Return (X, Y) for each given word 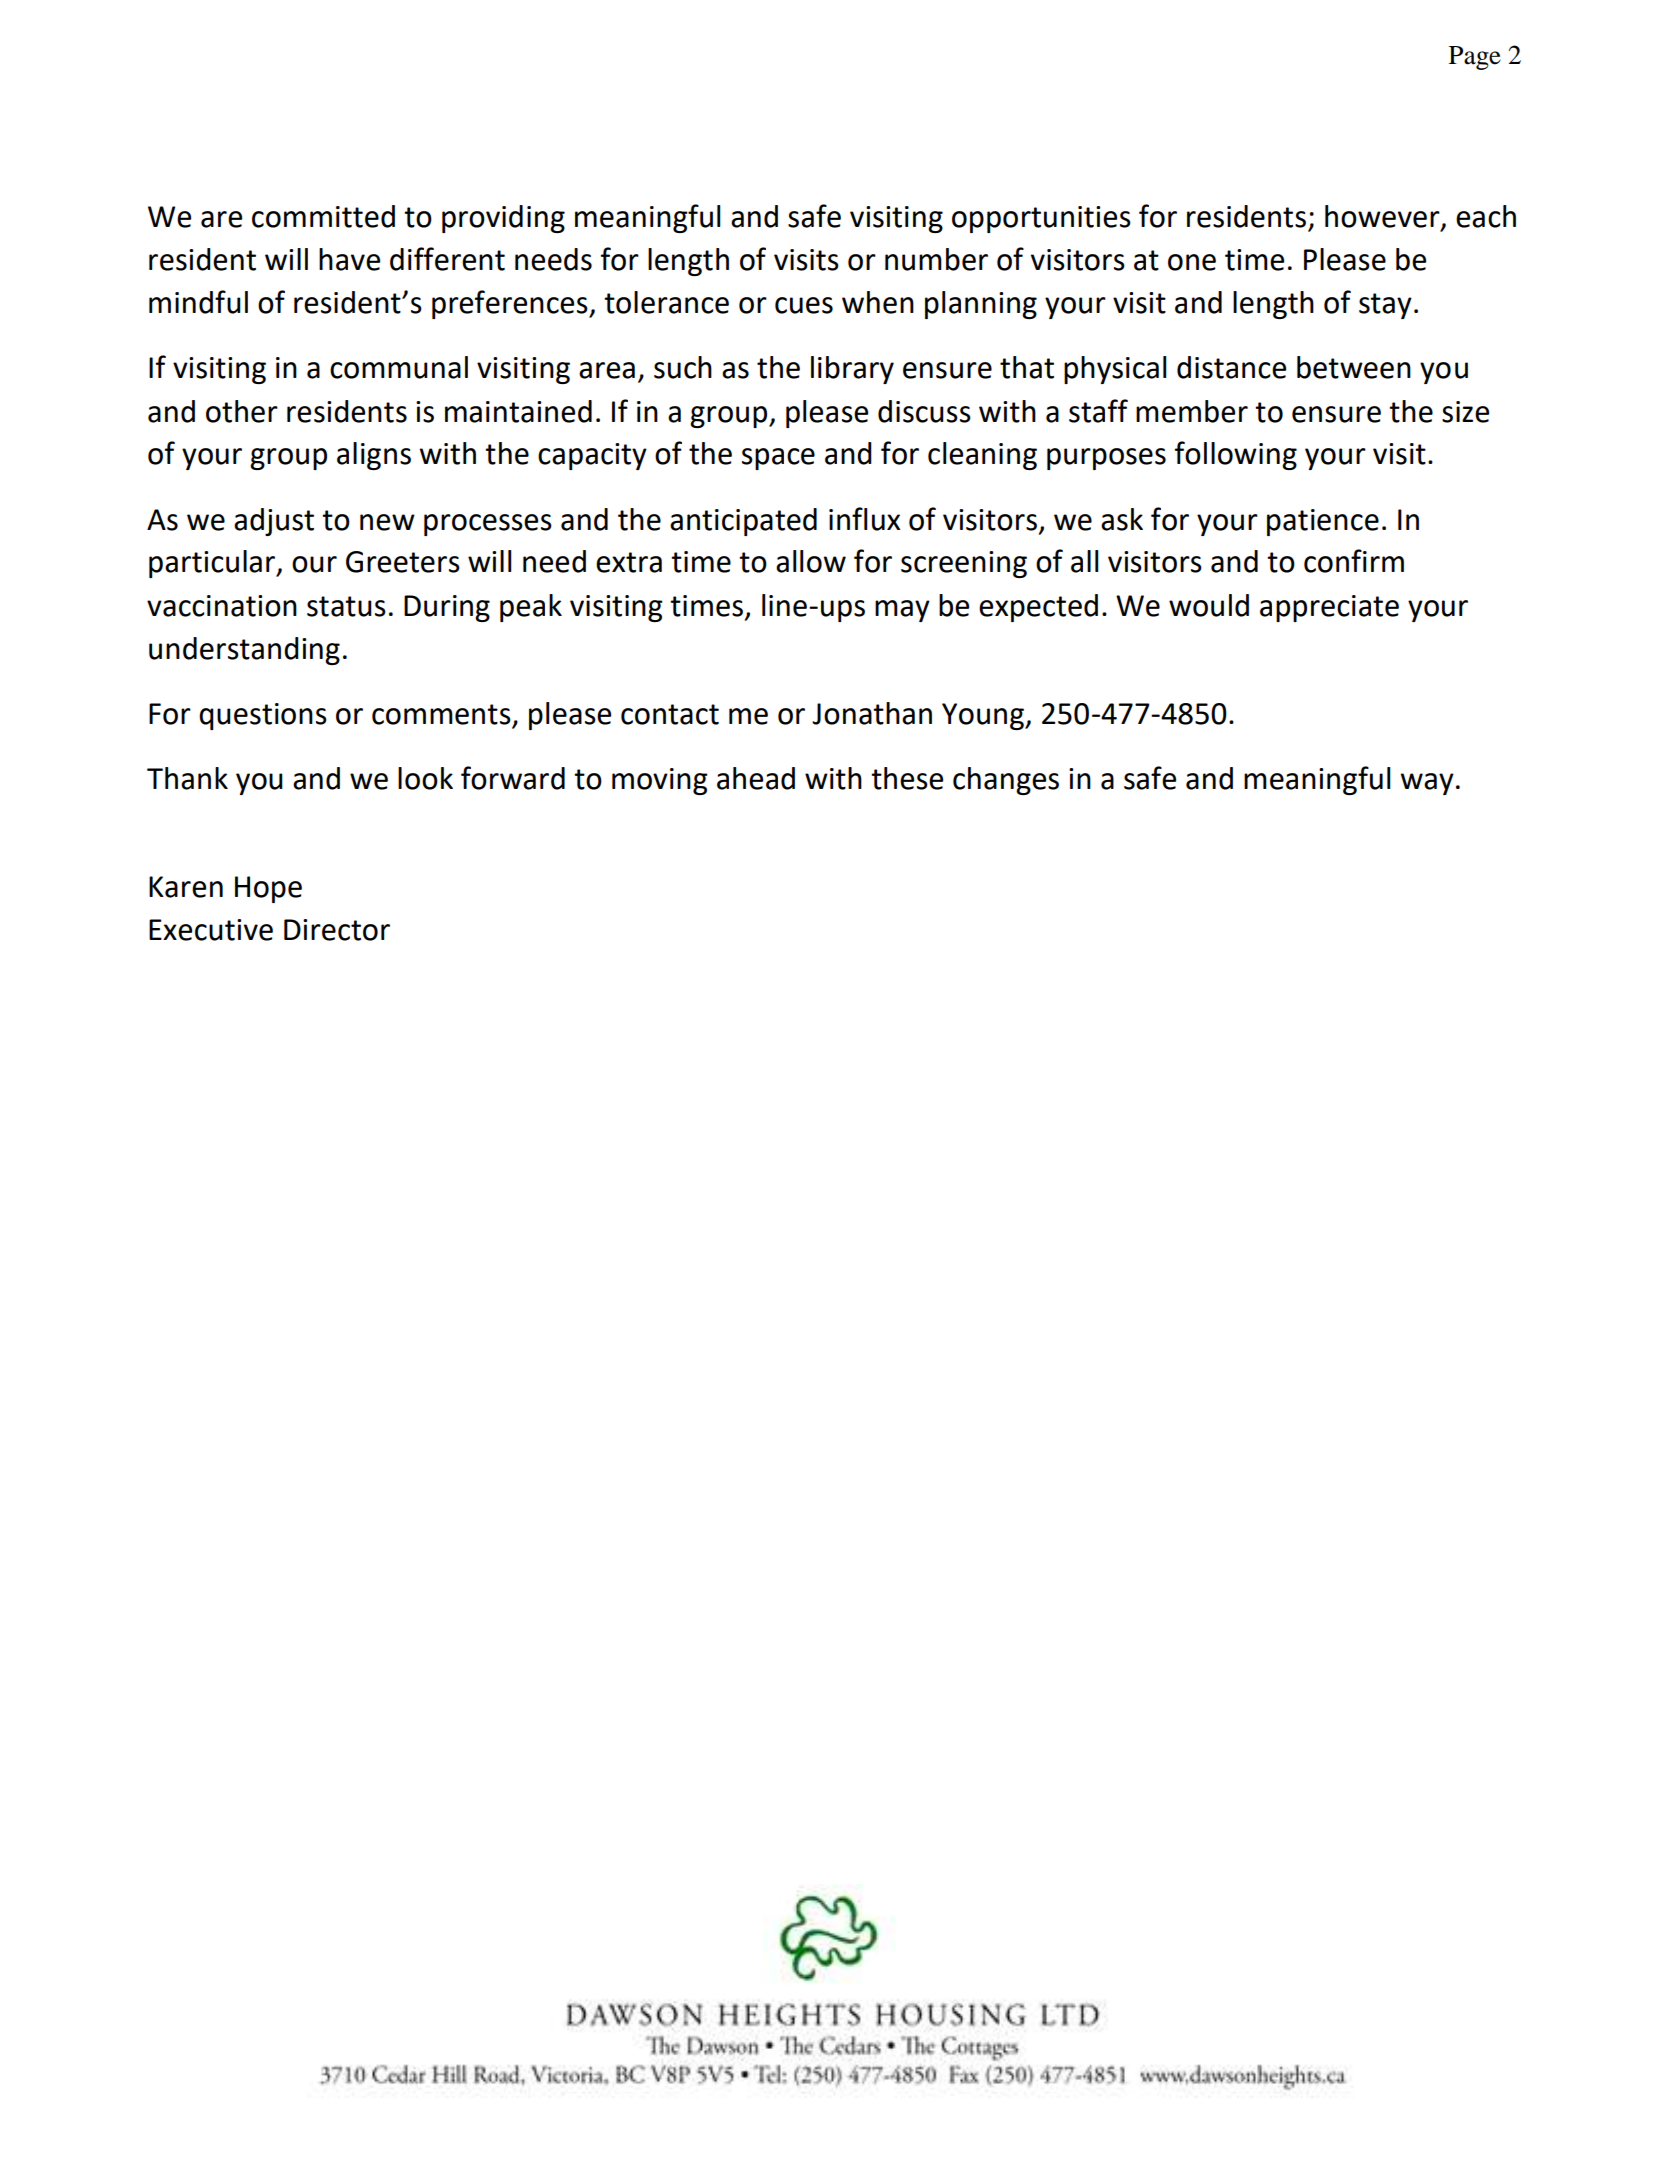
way (1427, 784)
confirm (1354, 561)
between (1354, 367)
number (936, 259)
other (242, 411)
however (1383, 217)
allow (811, 561)
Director (337, 930)
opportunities (1041, 219)
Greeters (403, 562)
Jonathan (872, 713)
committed (323, 216)
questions (263, 716)
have (349, 259)
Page (1475, 58)
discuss (924, 411)
